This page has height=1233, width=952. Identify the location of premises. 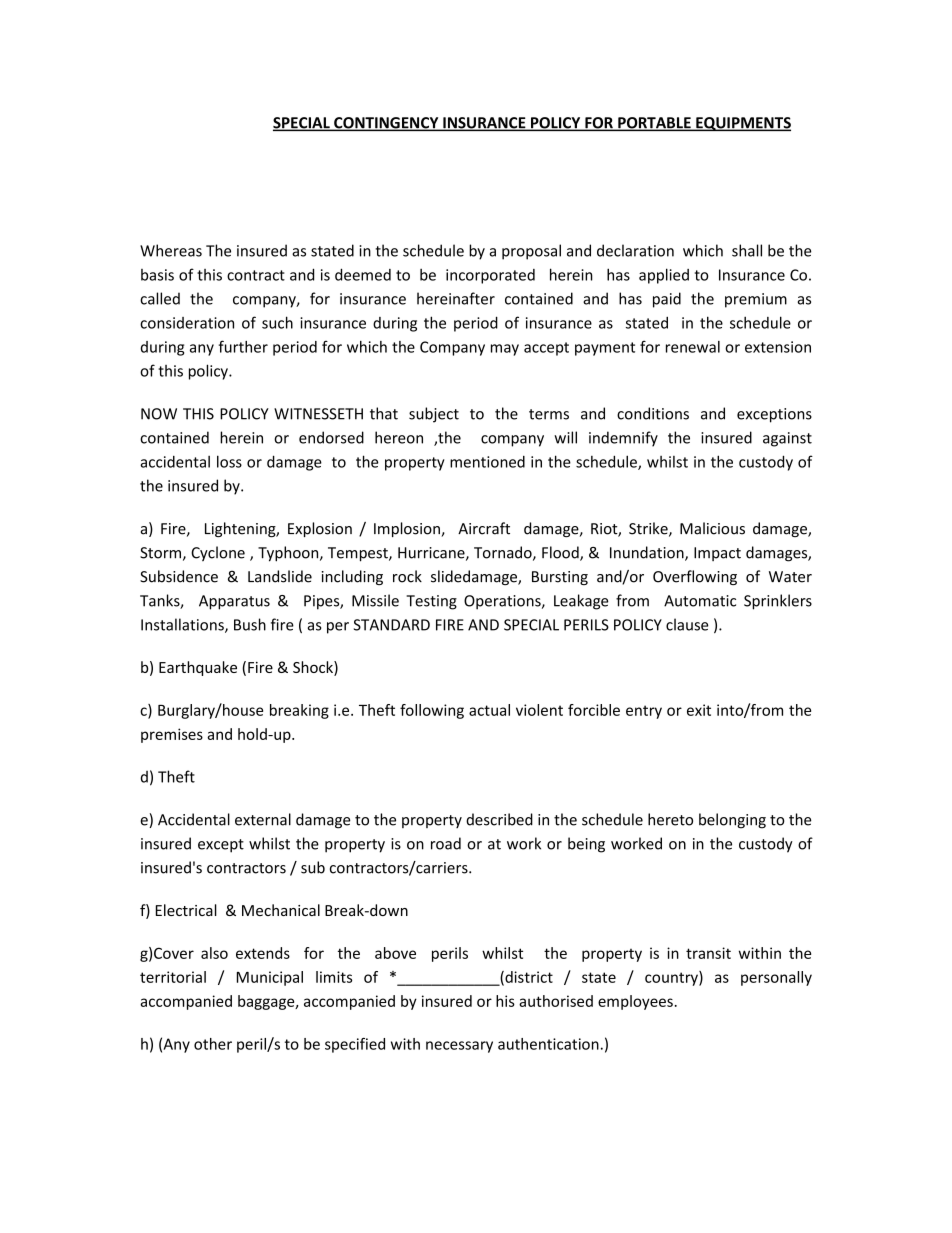
(172, 735).
